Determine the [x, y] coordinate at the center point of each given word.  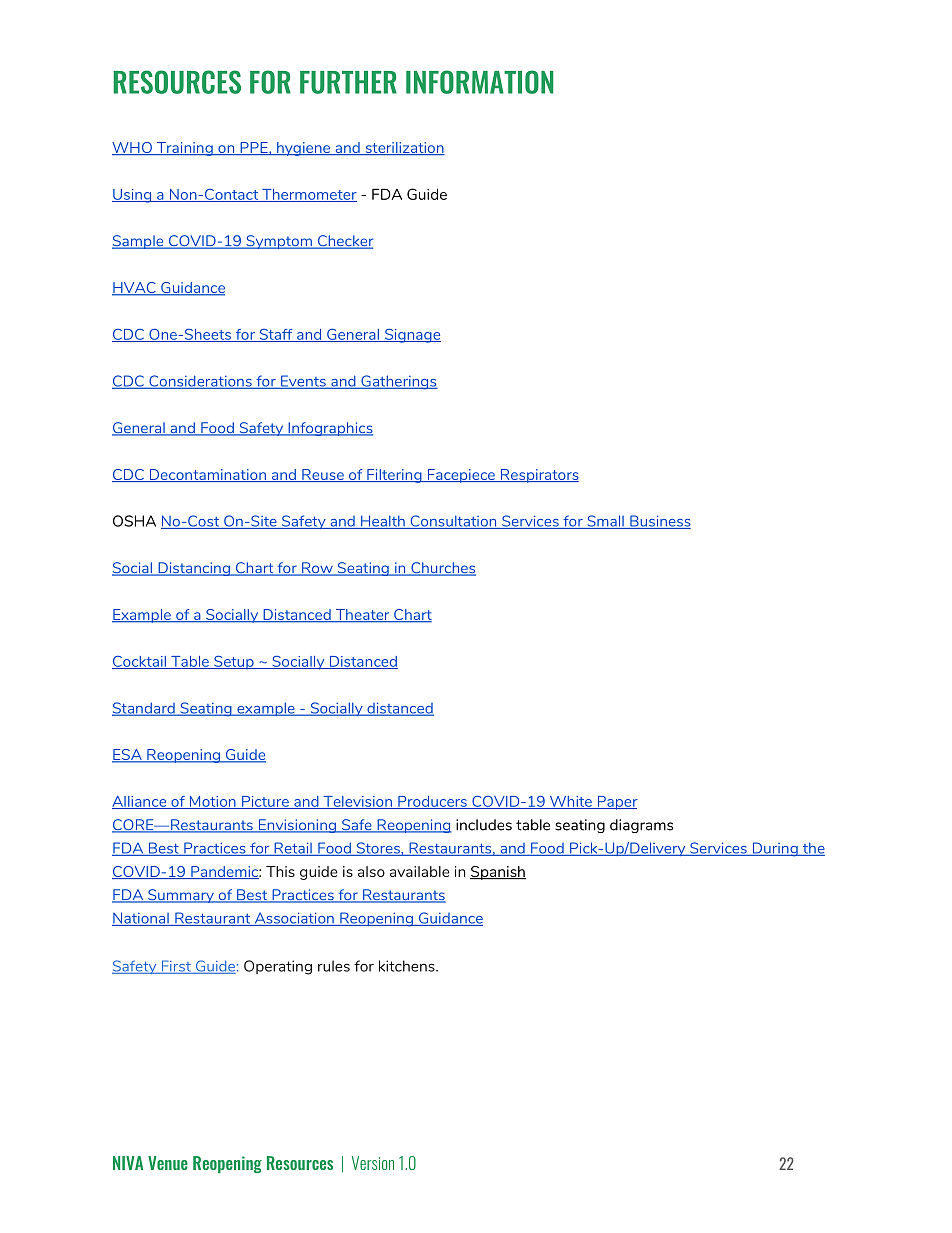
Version [373, 1163]
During [775, 849]
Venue [168, 1163]
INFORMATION [479, 82]
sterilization [404, 148]
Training [184, 149]
